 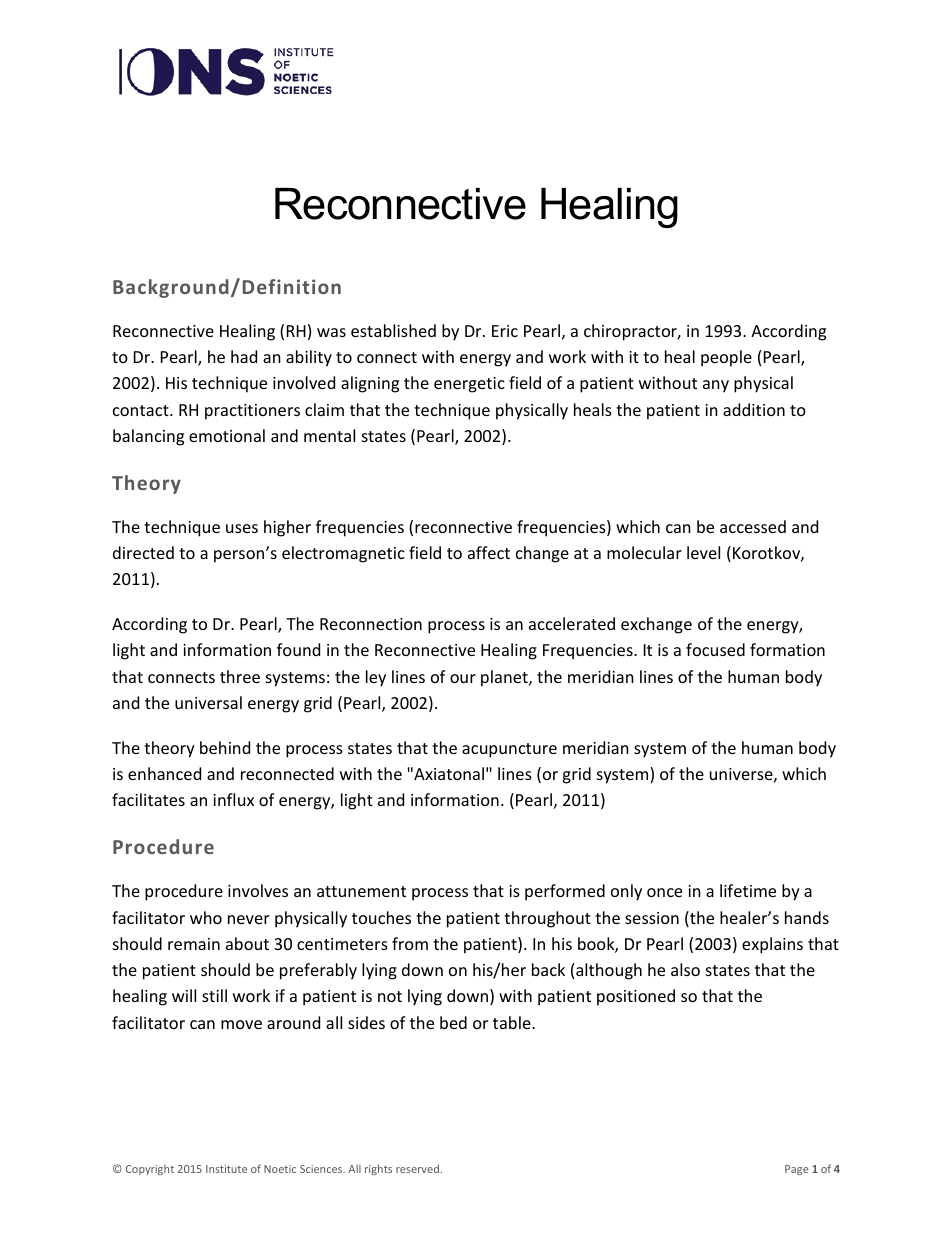 What do you see at coordinates (703, 552) in the image?
I see `level` at bounding box center [703, 552].
